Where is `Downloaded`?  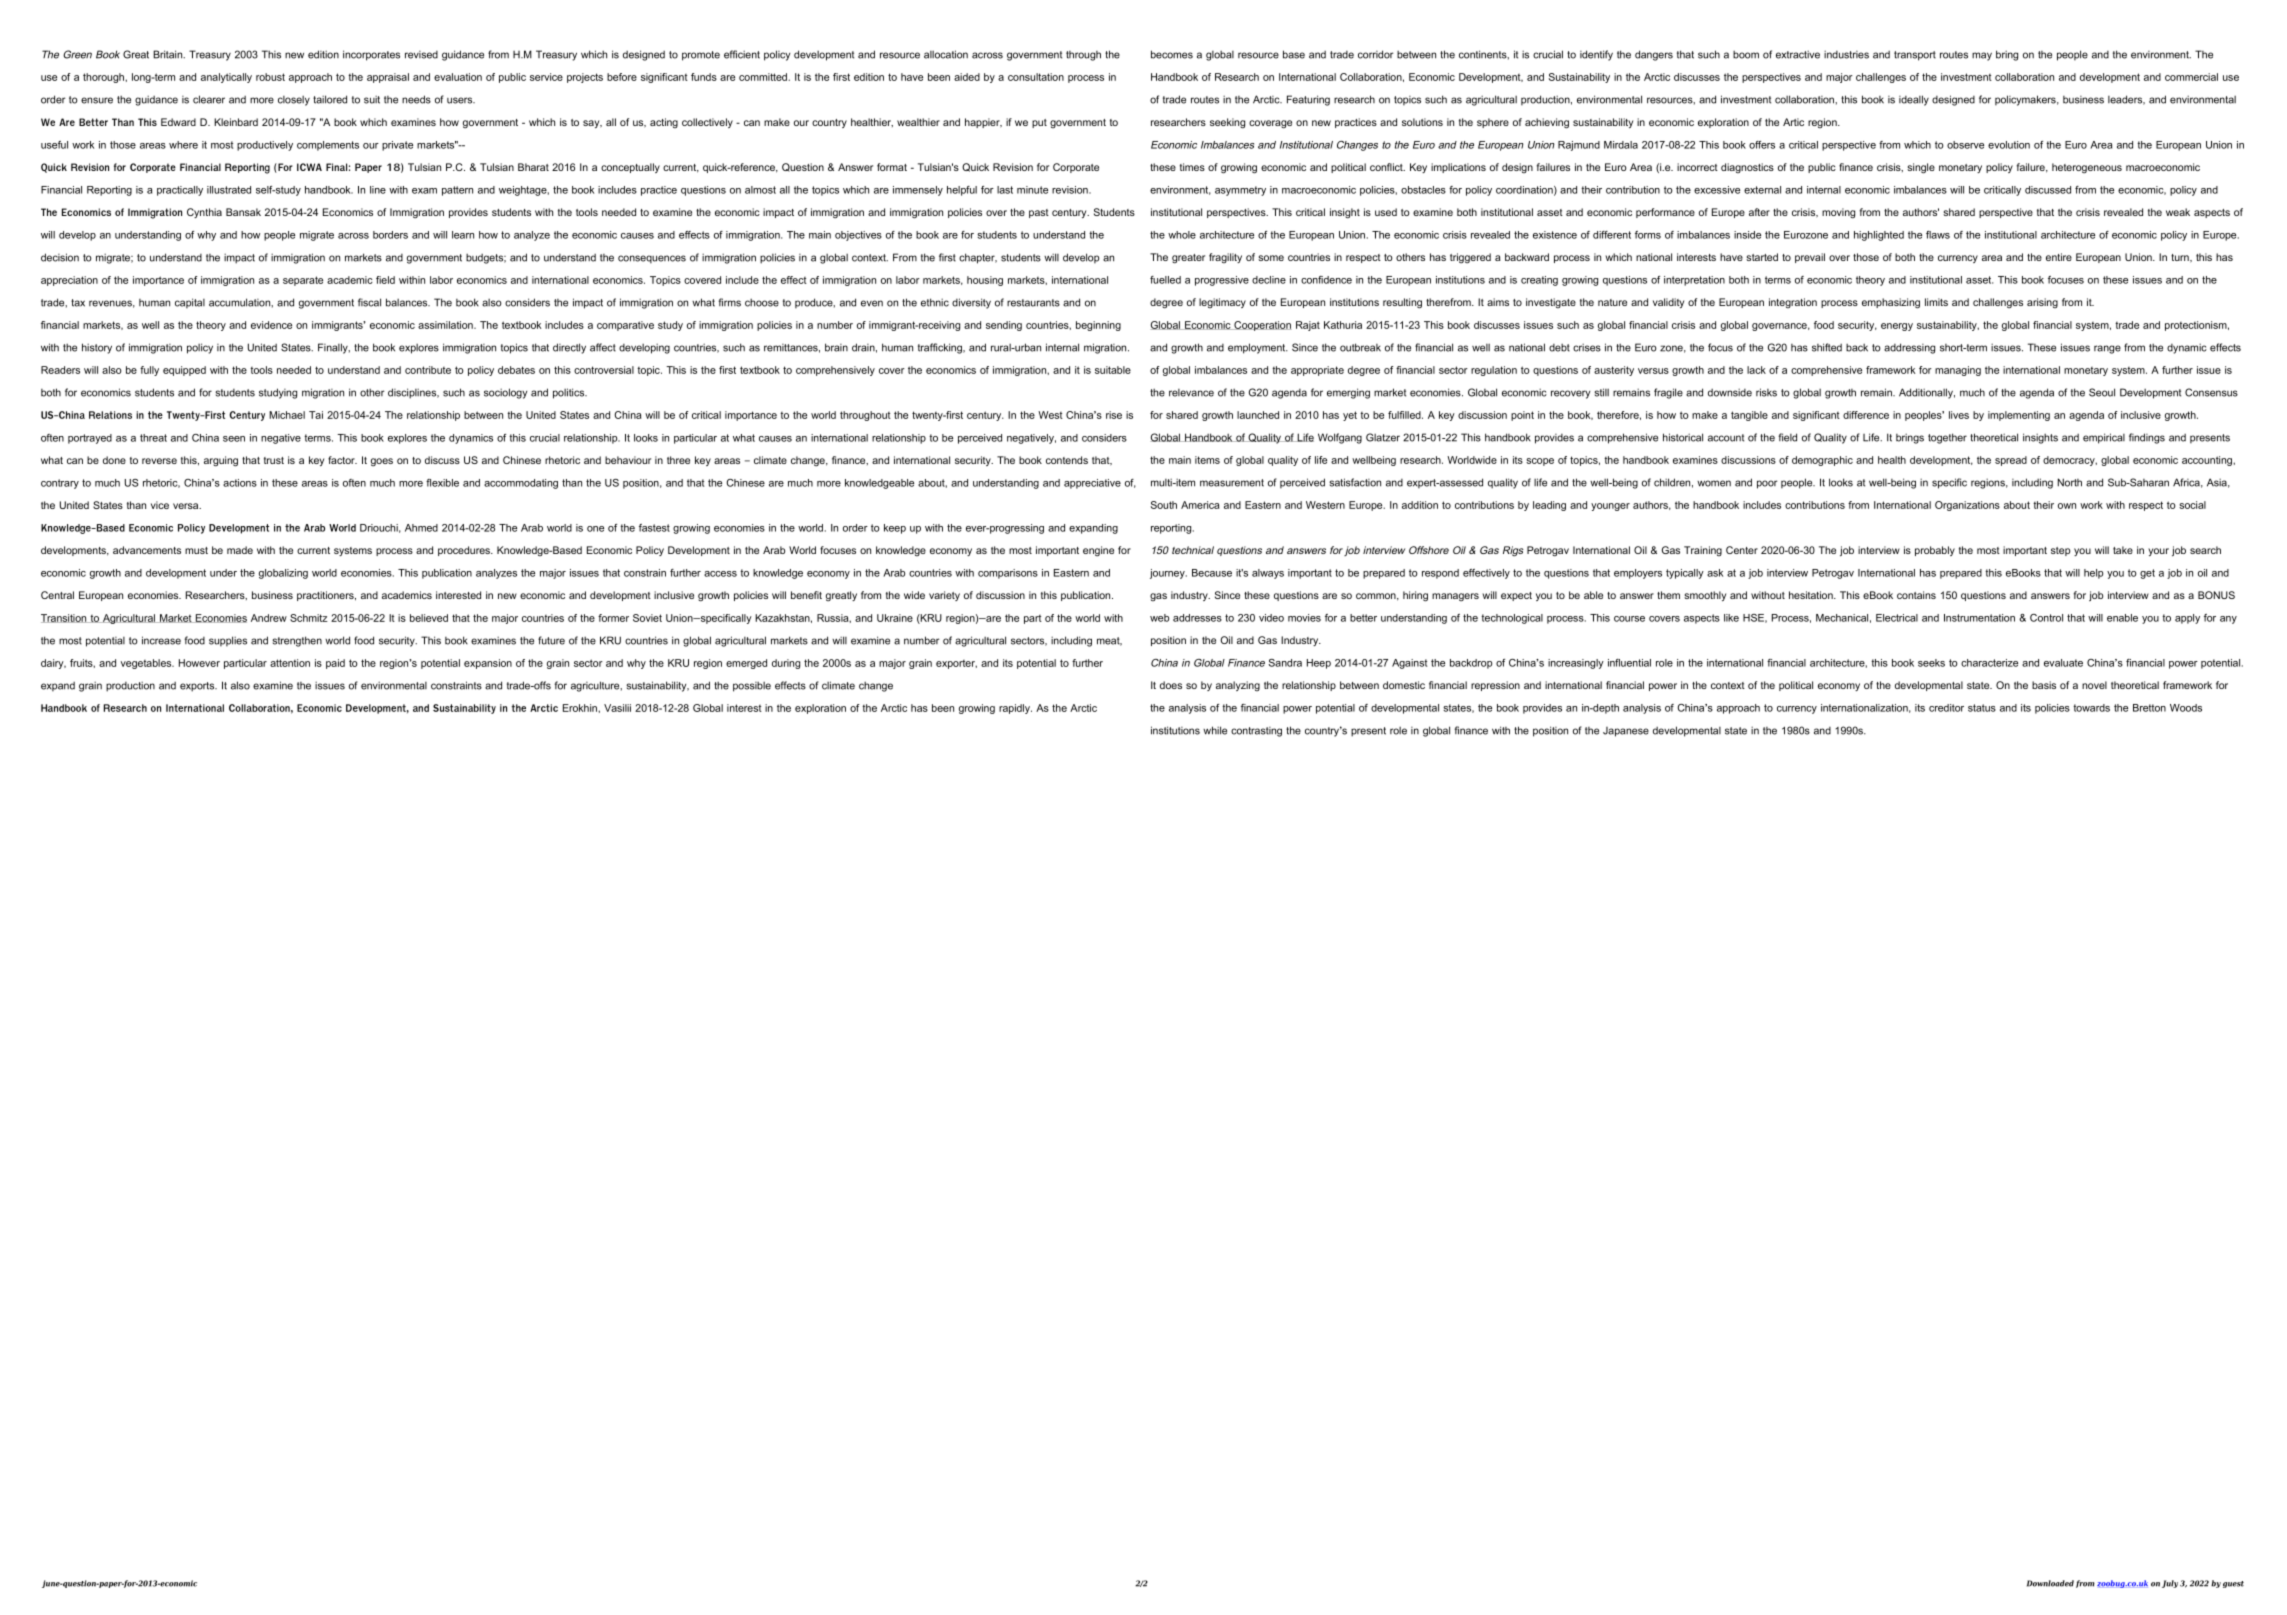
Downloaded is located at coordinates (2050, 1583).
